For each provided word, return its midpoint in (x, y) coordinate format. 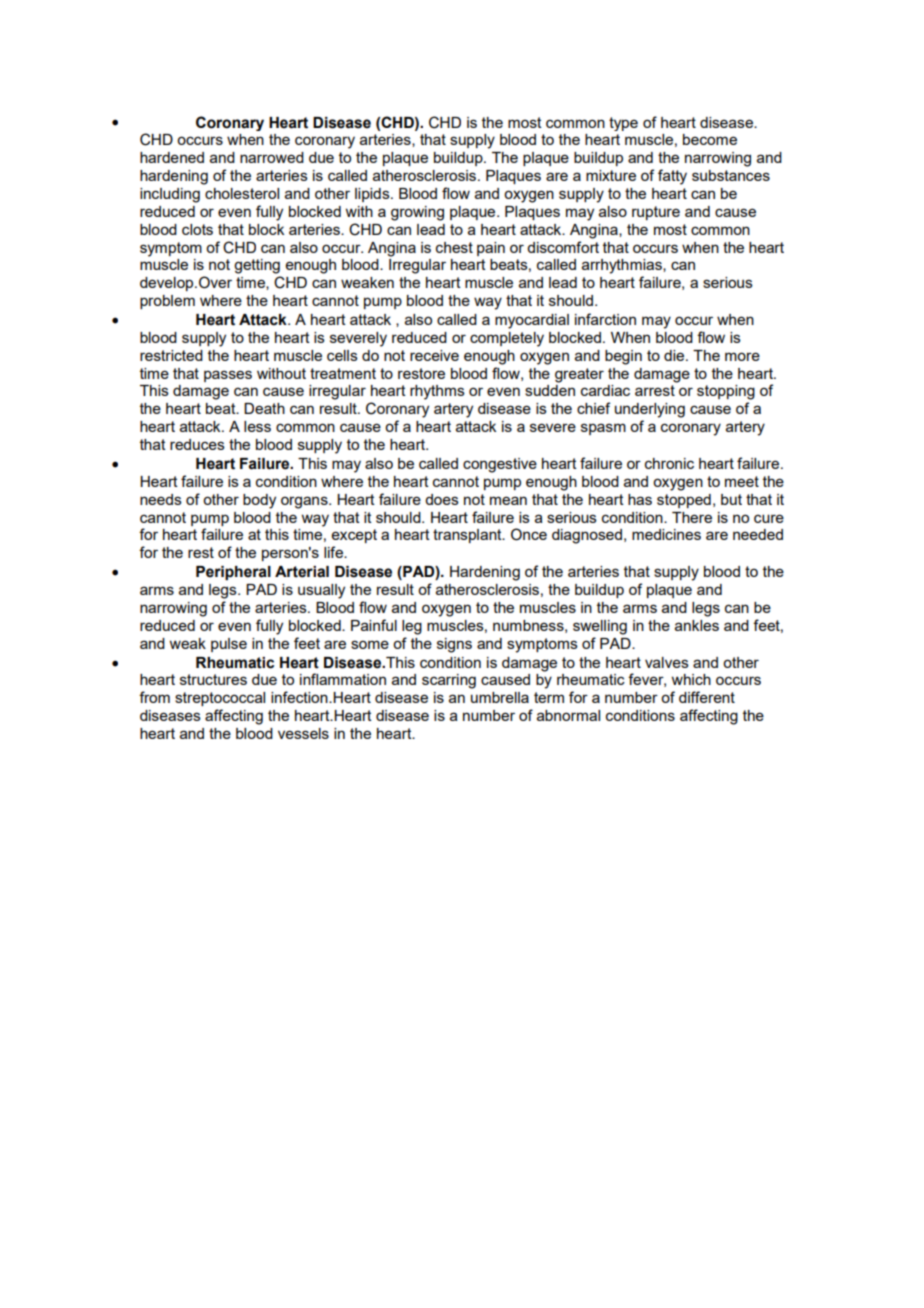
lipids (373, 195)
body (259, 501)
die (675, 355)
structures (213, 679)
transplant (468, 536)
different (707, 697)
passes (228, 376)
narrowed (272, 157)
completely (507, 339)
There (692, 517)
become (710, 139)
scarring (449, 681)
